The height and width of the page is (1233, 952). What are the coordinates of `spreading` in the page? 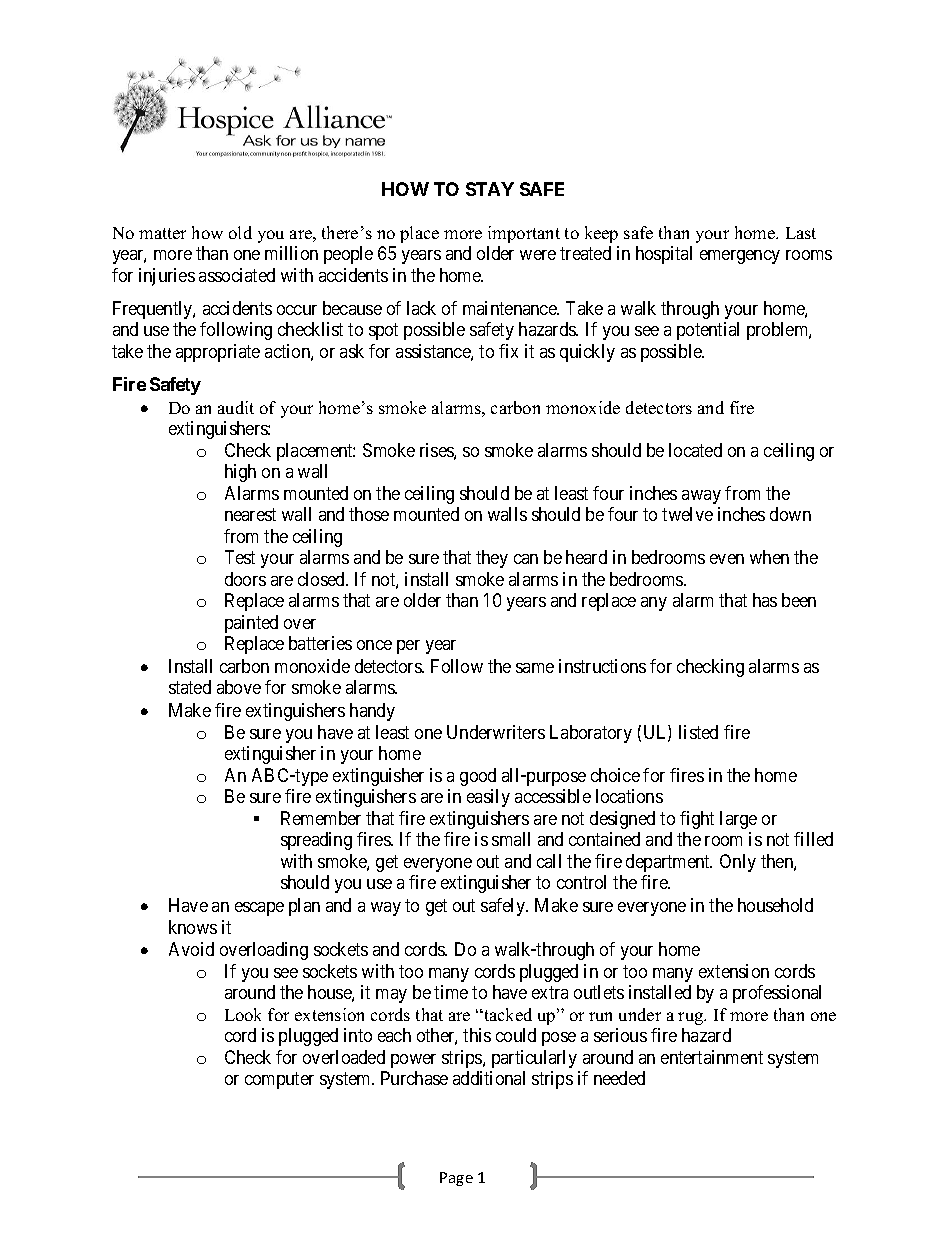 It's located at (316, 841).
